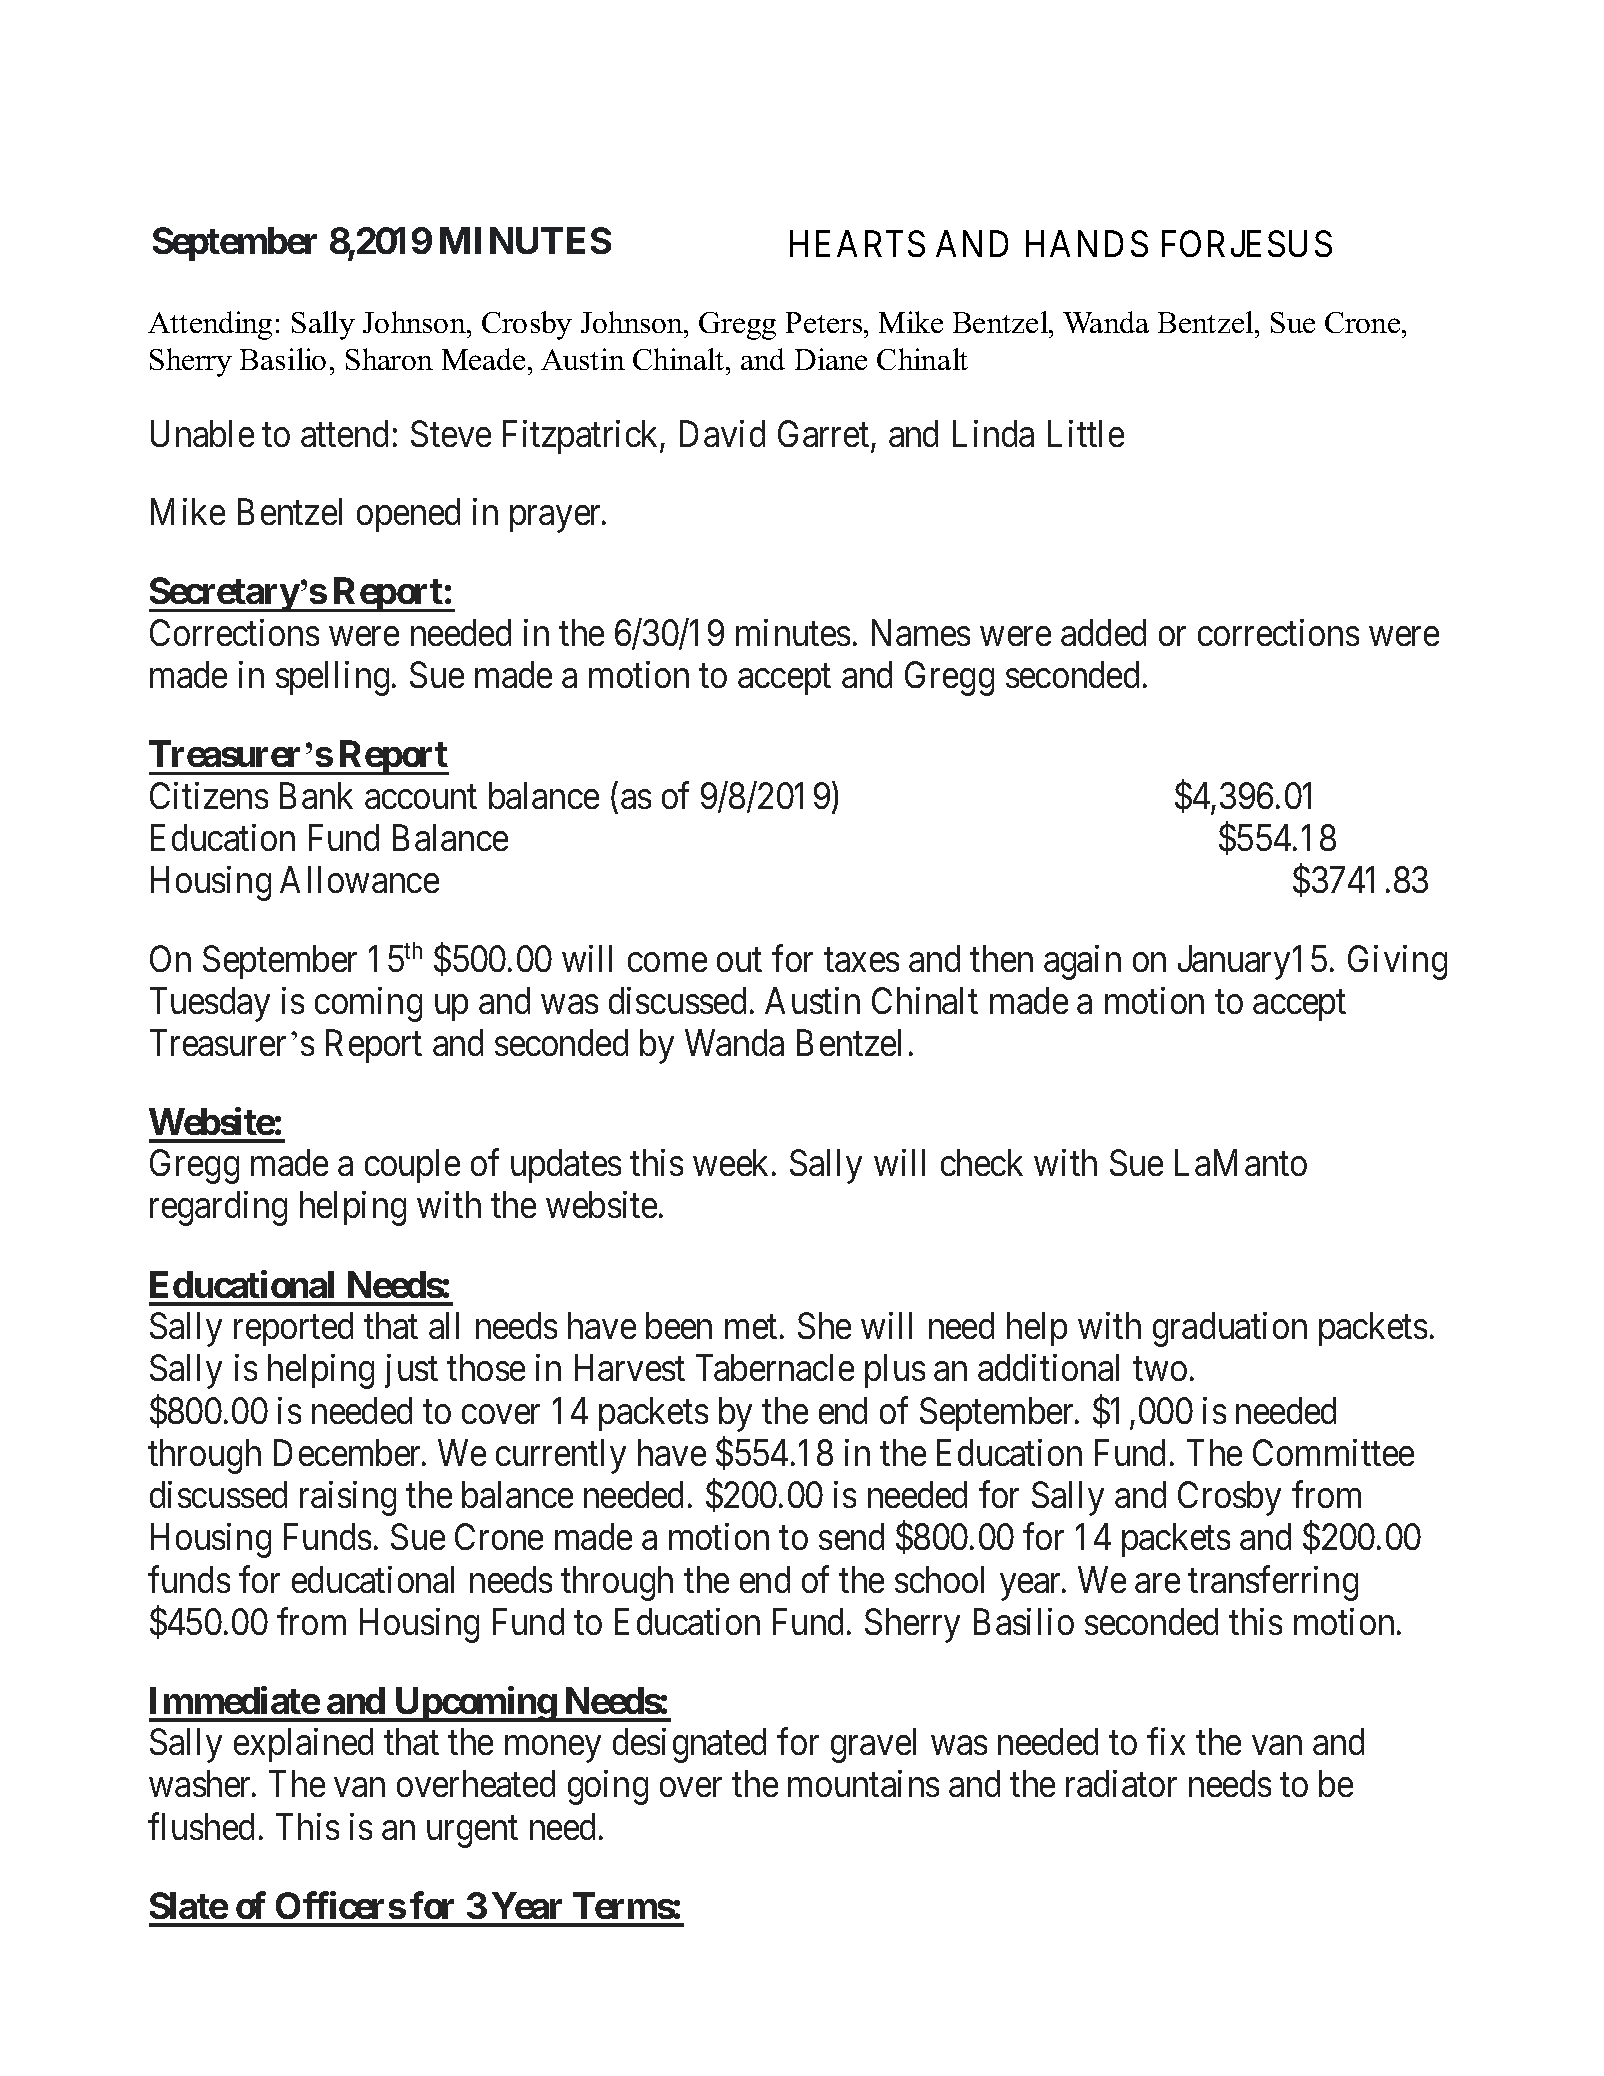  I want to click on Giving, so click(1397, 962).
